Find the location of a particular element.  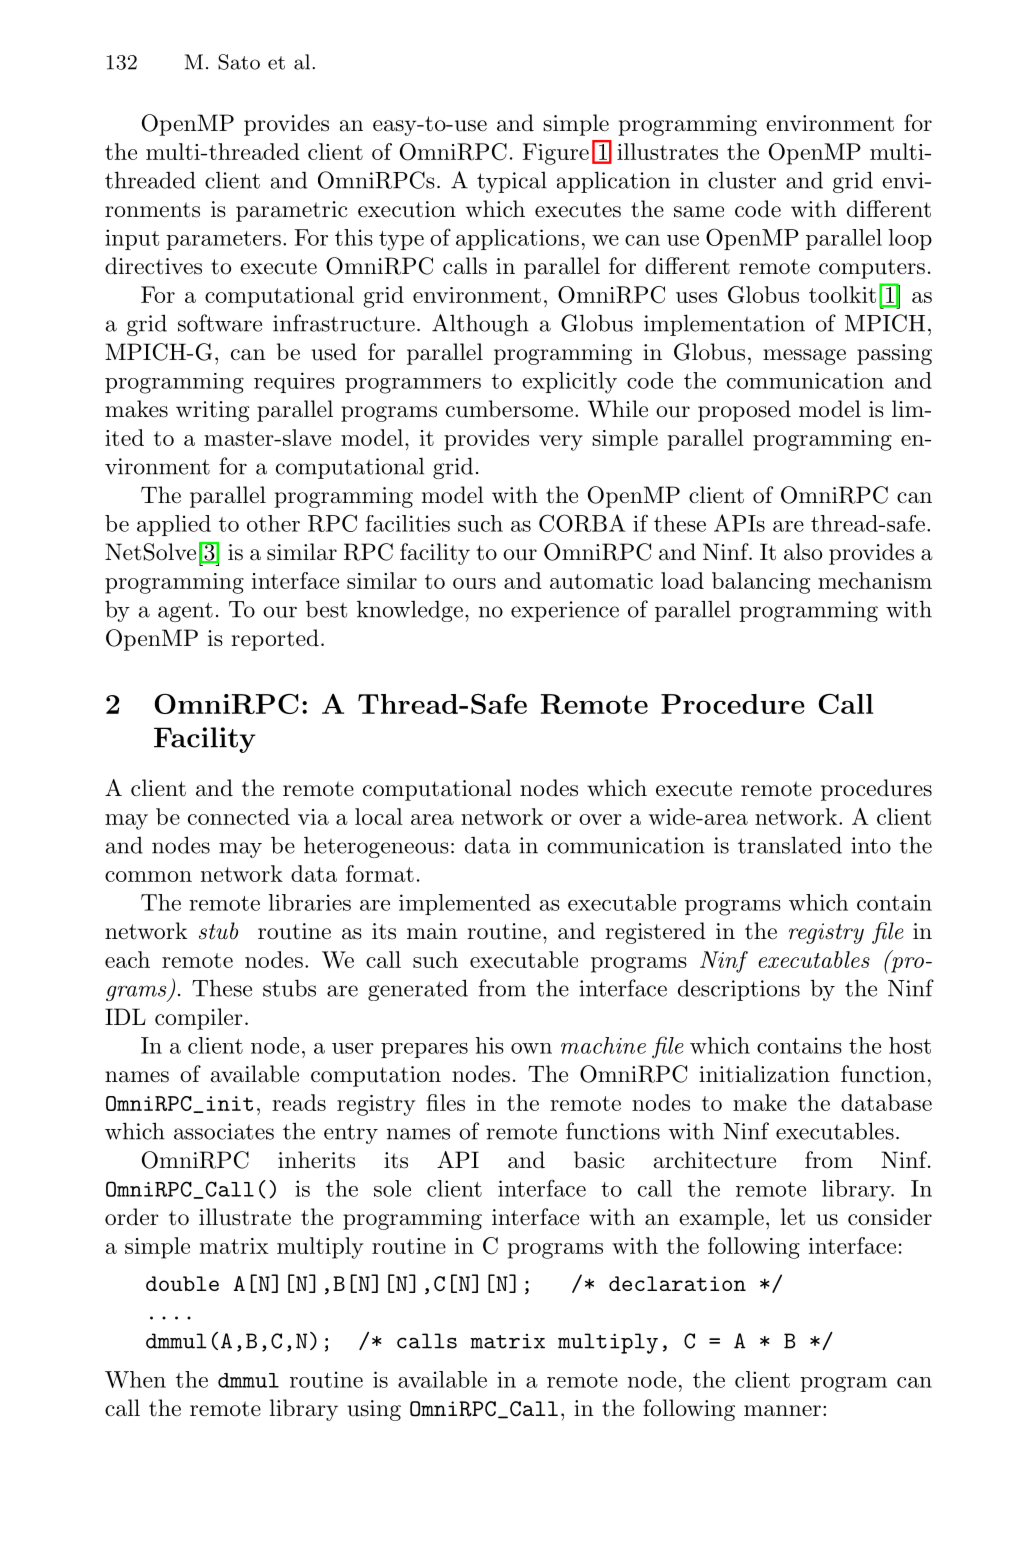

Sato is located at coordinates (239, 62).
